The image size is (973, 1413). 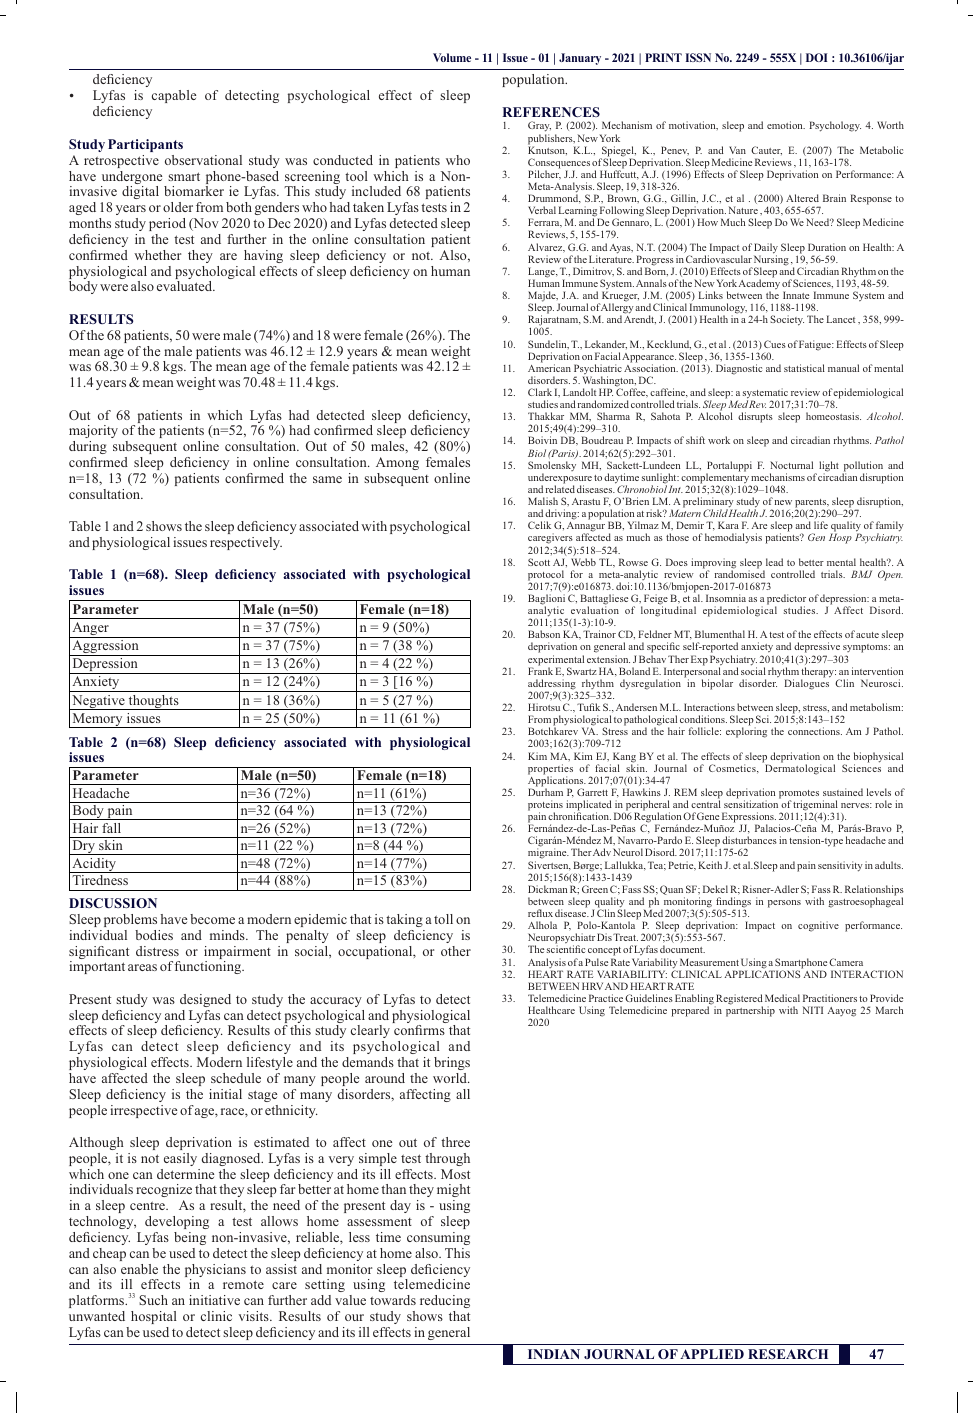 What do you see at coordinates (443, 919) in the page?
I see `toll` at bounding box center [443, 919].
